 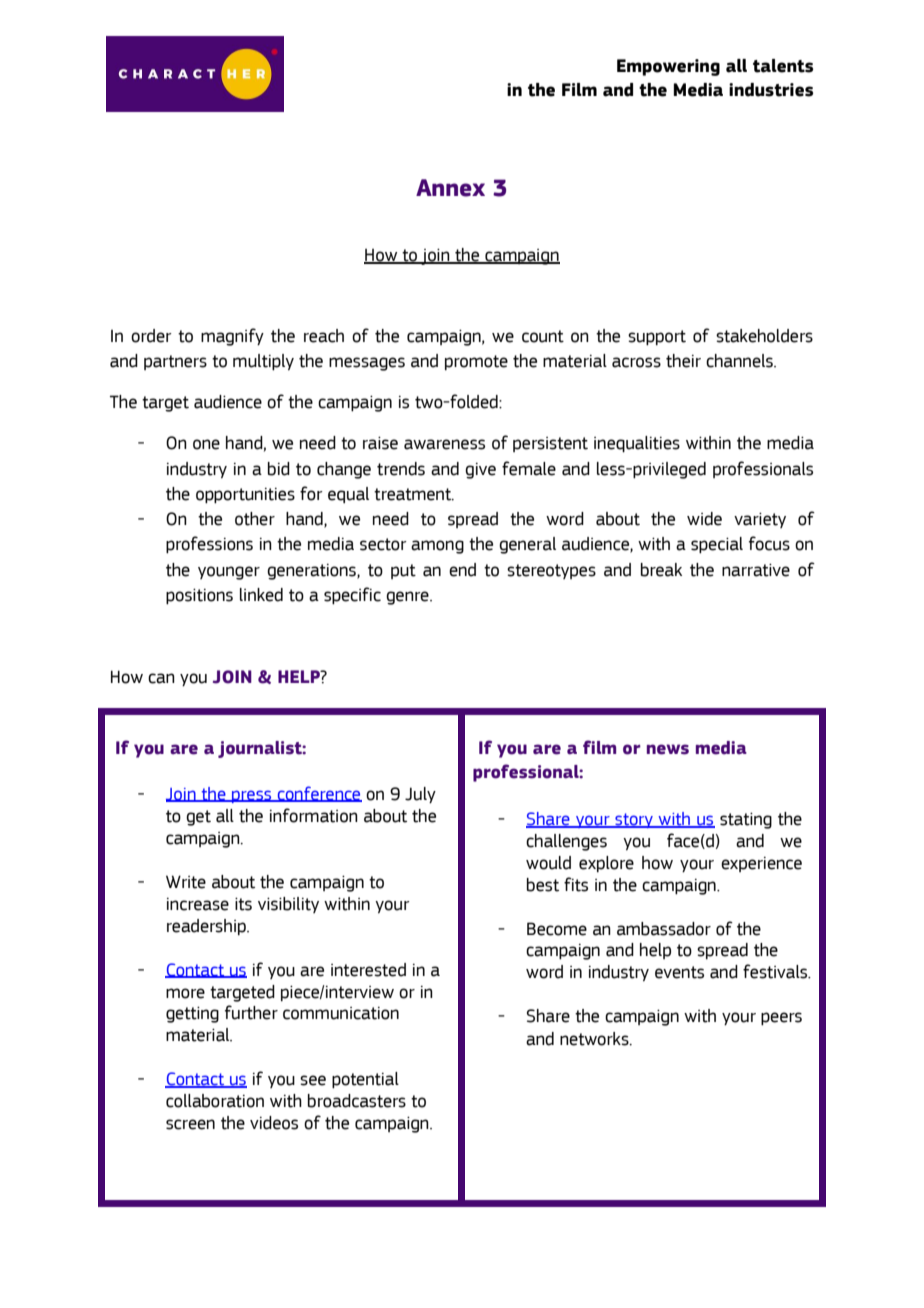 I want to click on industries, so click(x=771, y=90).
